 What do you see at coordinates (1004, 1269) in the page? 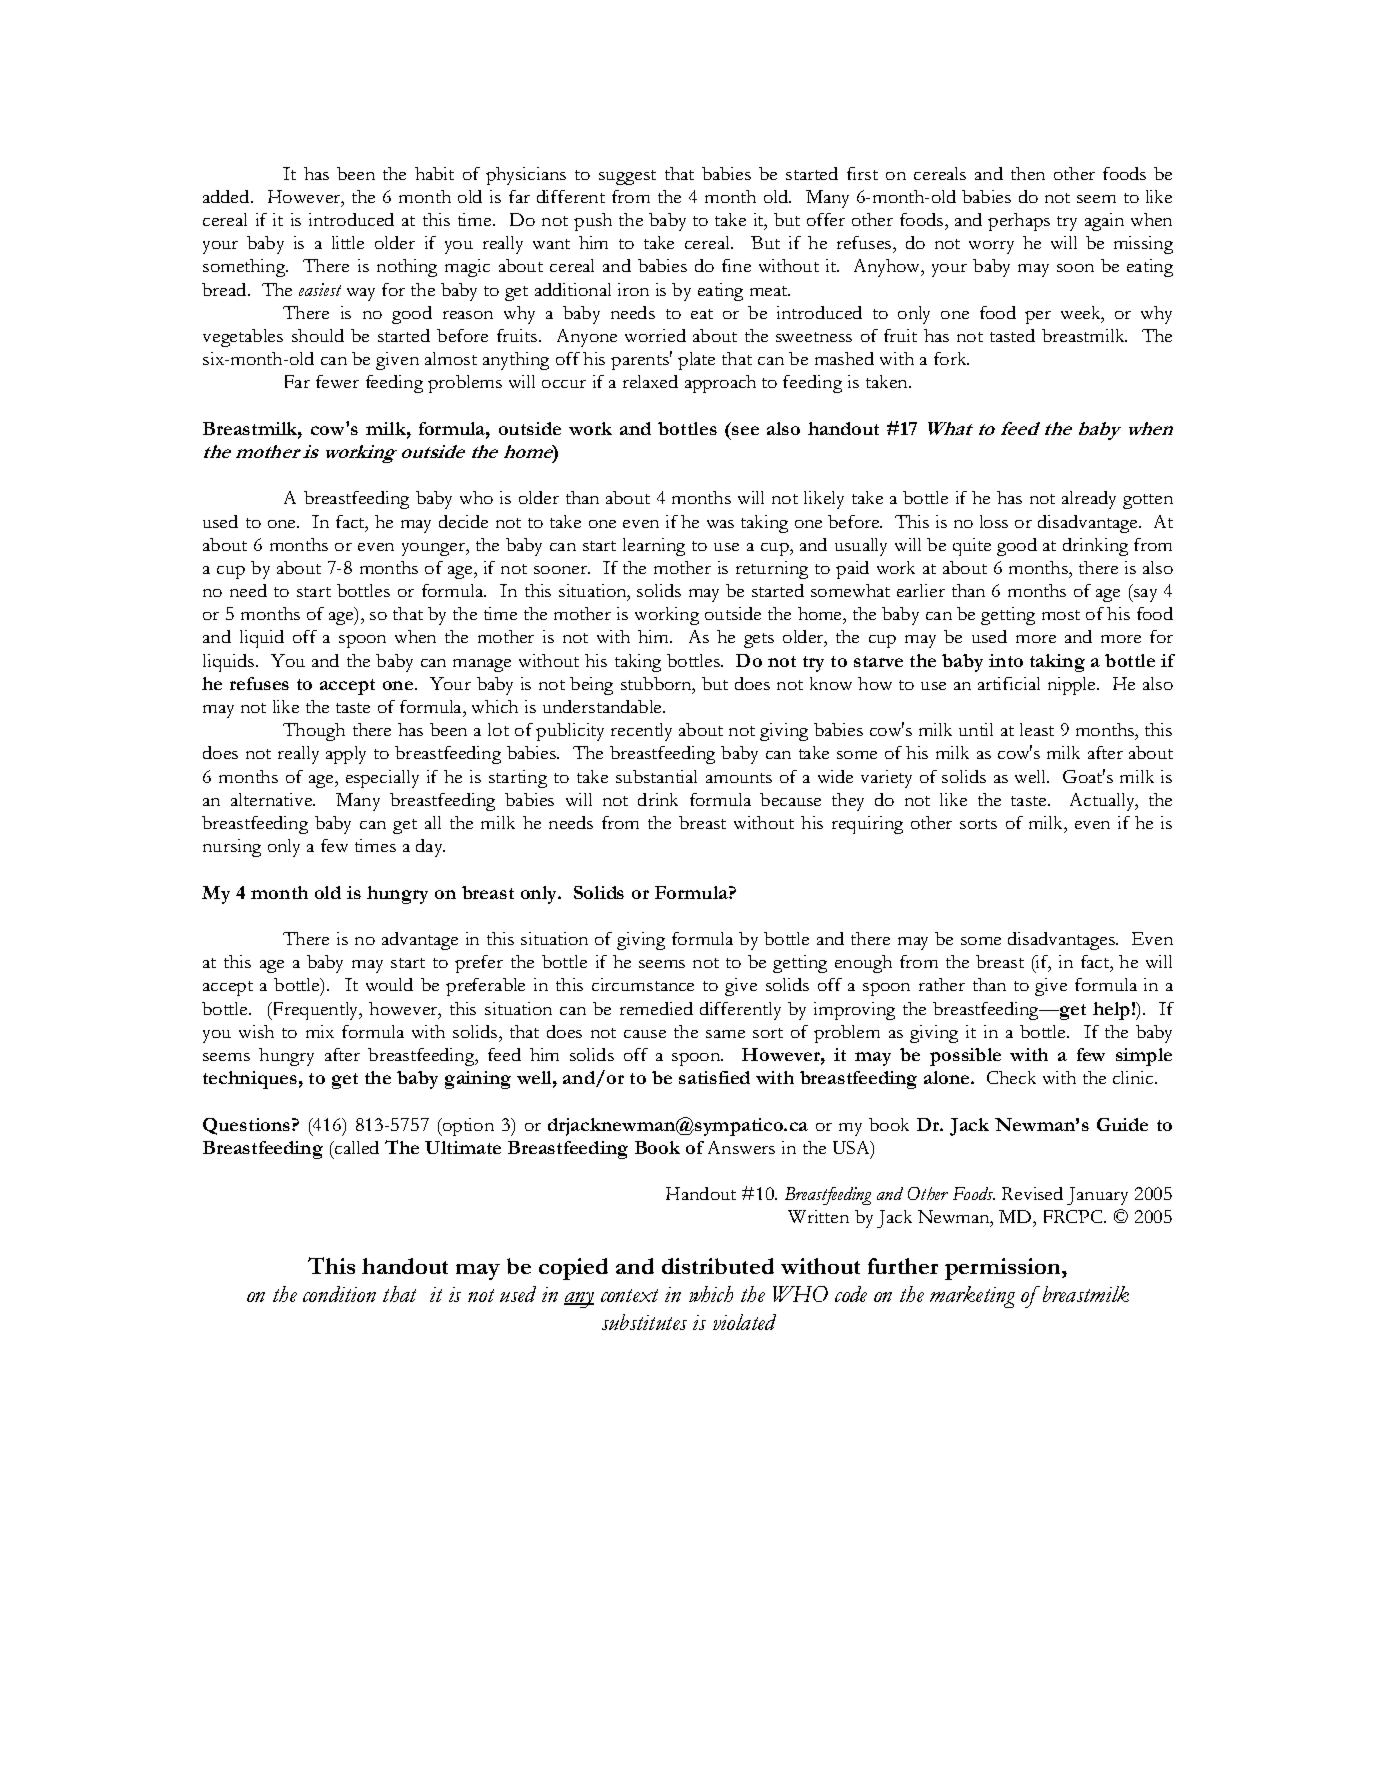
I see `permission` at bounding box center [1004, 1269].
